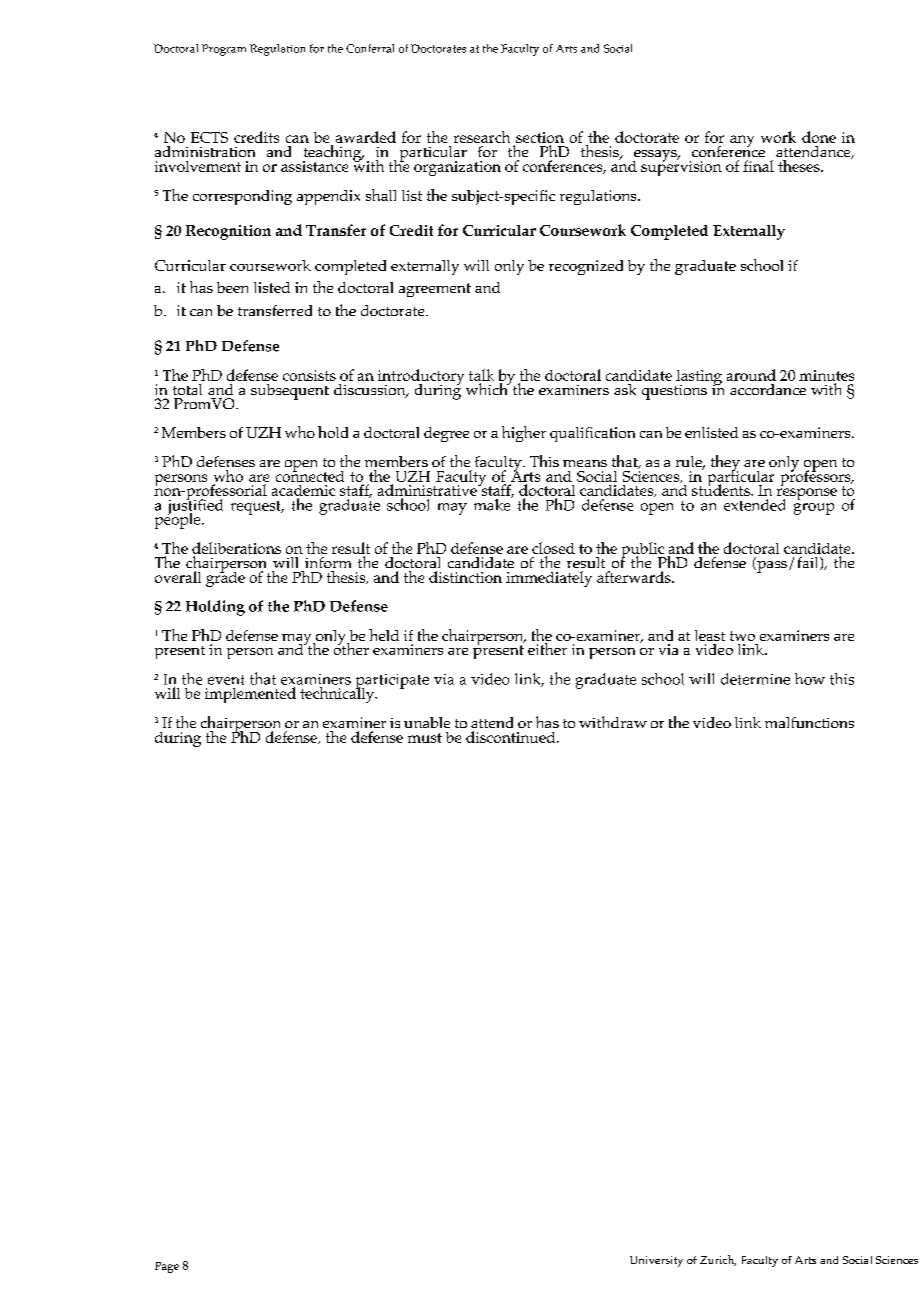 This page has width=924, height=1308. What do you see at coordinates (290, 392) in the page?
I see `subsequent` at bounding box center [290, 392].
